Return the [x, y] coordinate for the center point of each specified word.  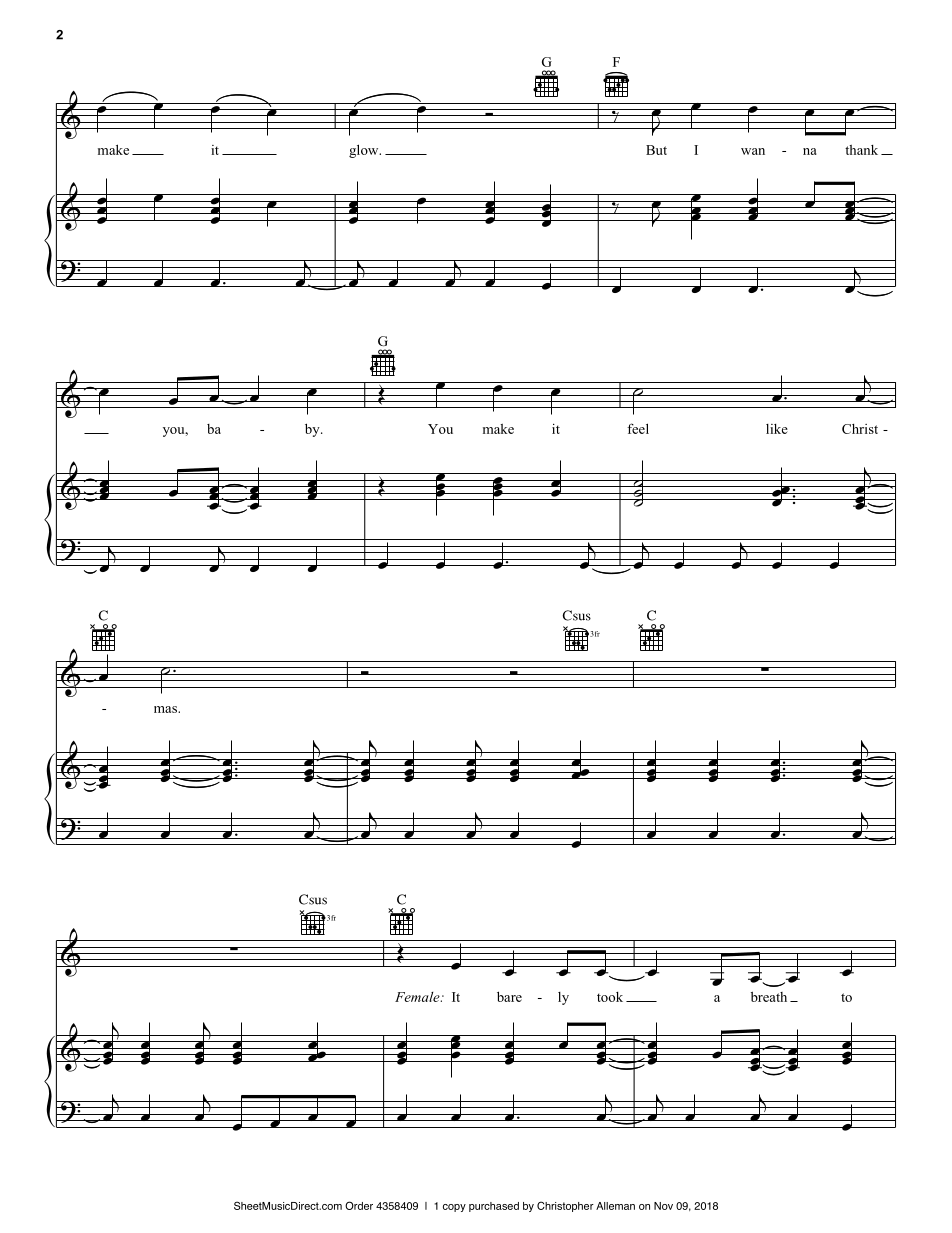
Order [359, 1205]
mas [166, 709]
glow [365, 151]
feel [638, 428]
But [656, 150]
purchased [494, 1207]
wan [753, 151]
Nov [663, 1206]
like [777, 429]
